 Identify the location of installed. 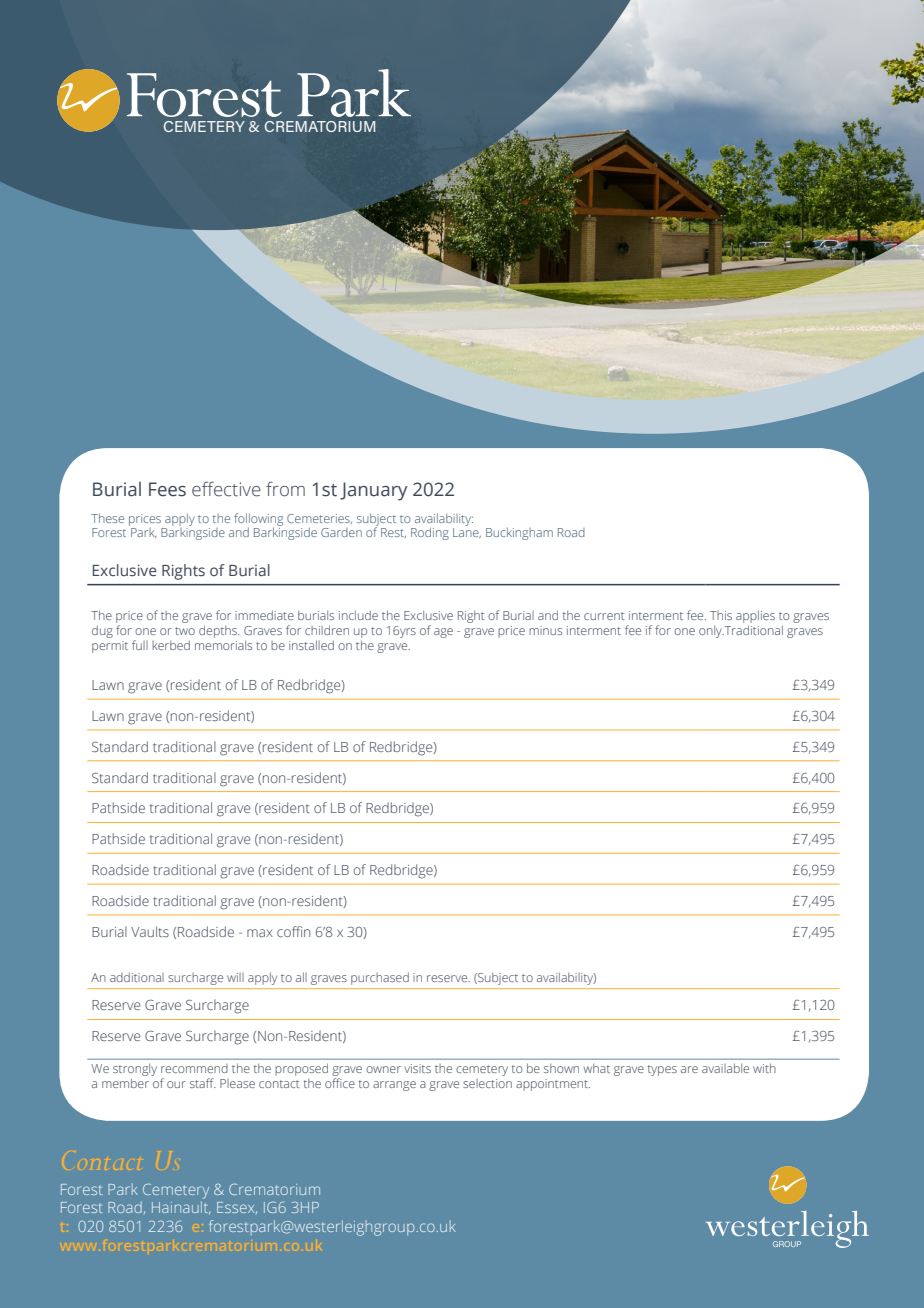
(311, 645).
